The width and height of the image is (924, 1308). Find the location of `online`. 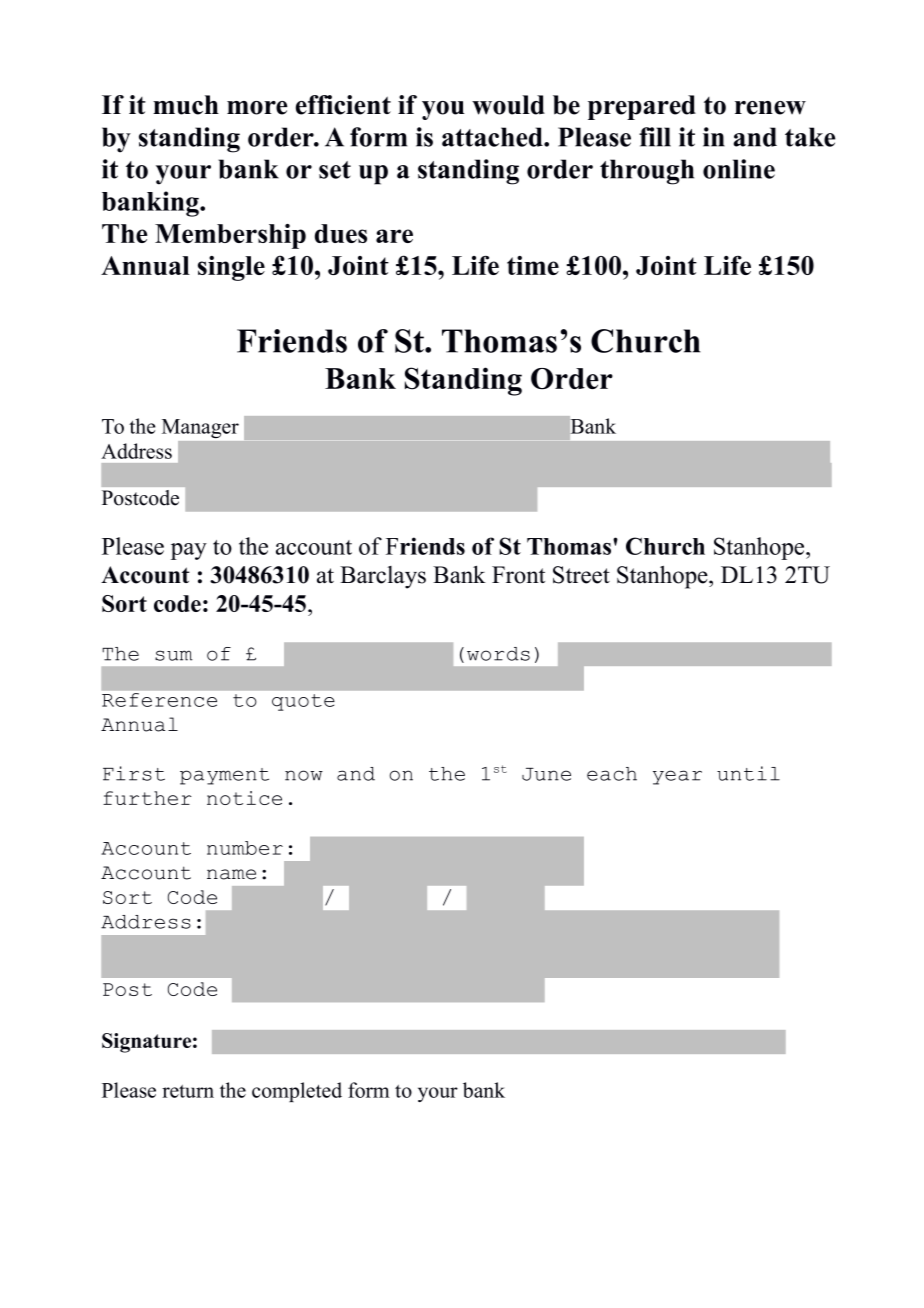

online is located at coordinates (739, 169).
